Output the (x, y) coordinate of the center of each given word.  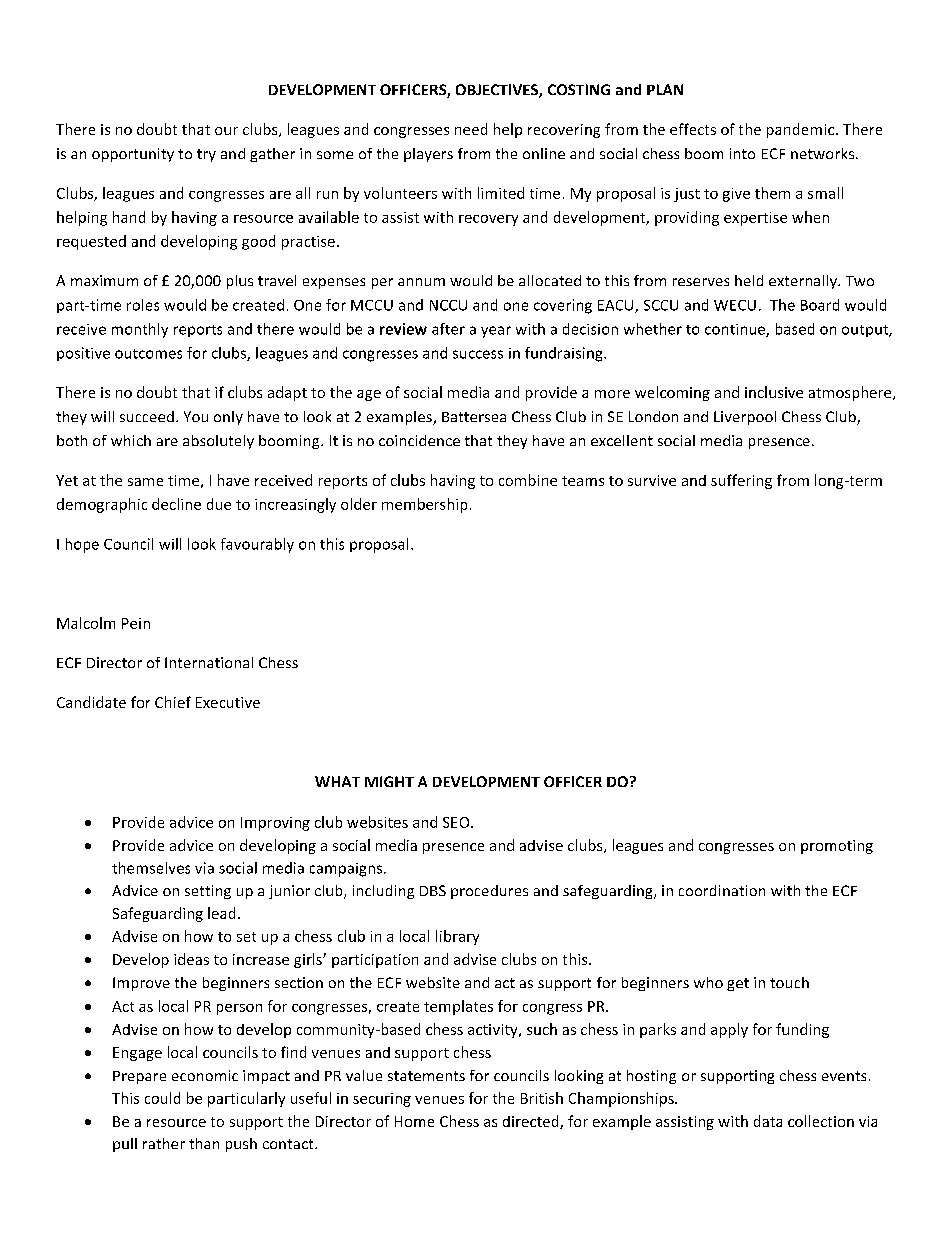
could (162, 1098)
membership (424, 505)
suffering (741, 481)
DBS (433, 890)
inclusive (774, 392)
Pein (136, 623)
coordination (722, 890)
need (471, 129)
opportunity (133, 155)
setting (208, 892)
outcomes (148, 354)
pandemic (802, 130)
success (478, 354)
